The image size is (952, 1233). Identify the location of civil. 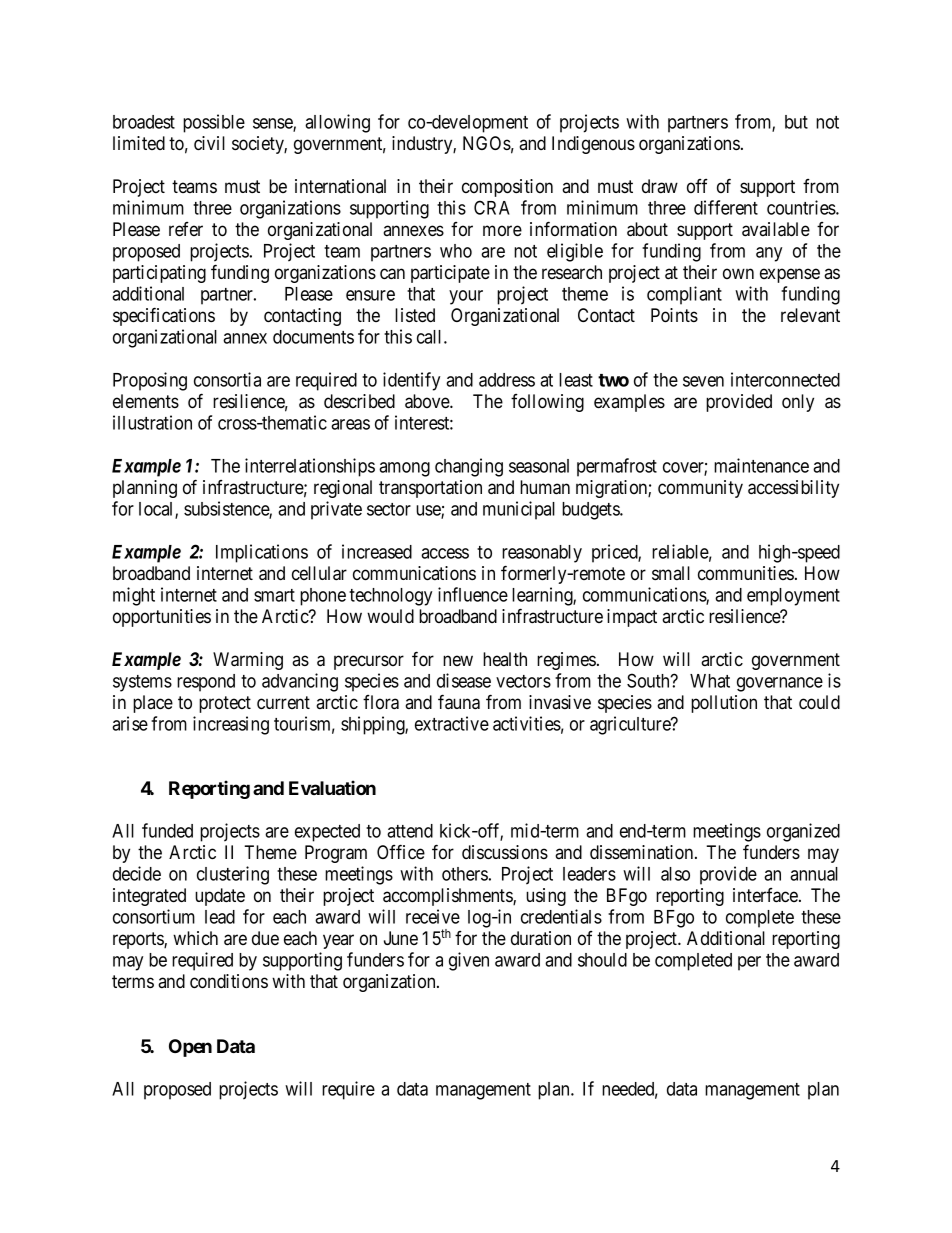
(209, 143).
